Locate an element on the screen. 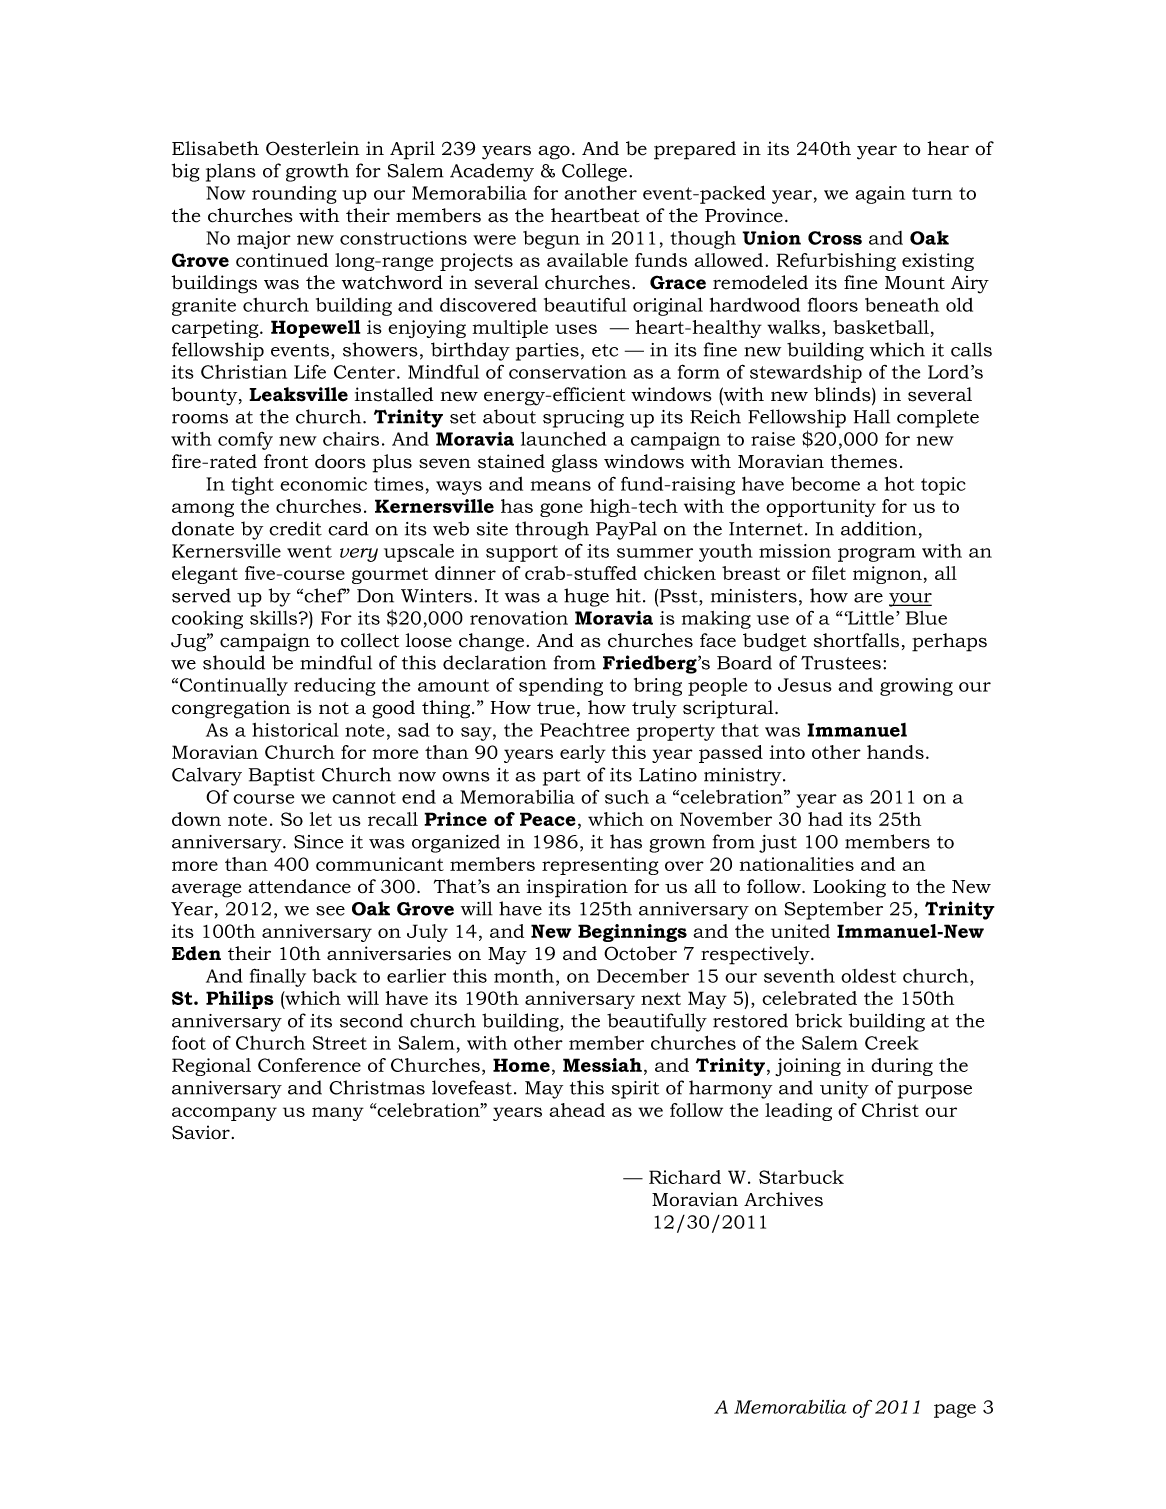 The height and width of the screenshot is (1509, 1166). Baptist is located at coordinates (282, 777).
